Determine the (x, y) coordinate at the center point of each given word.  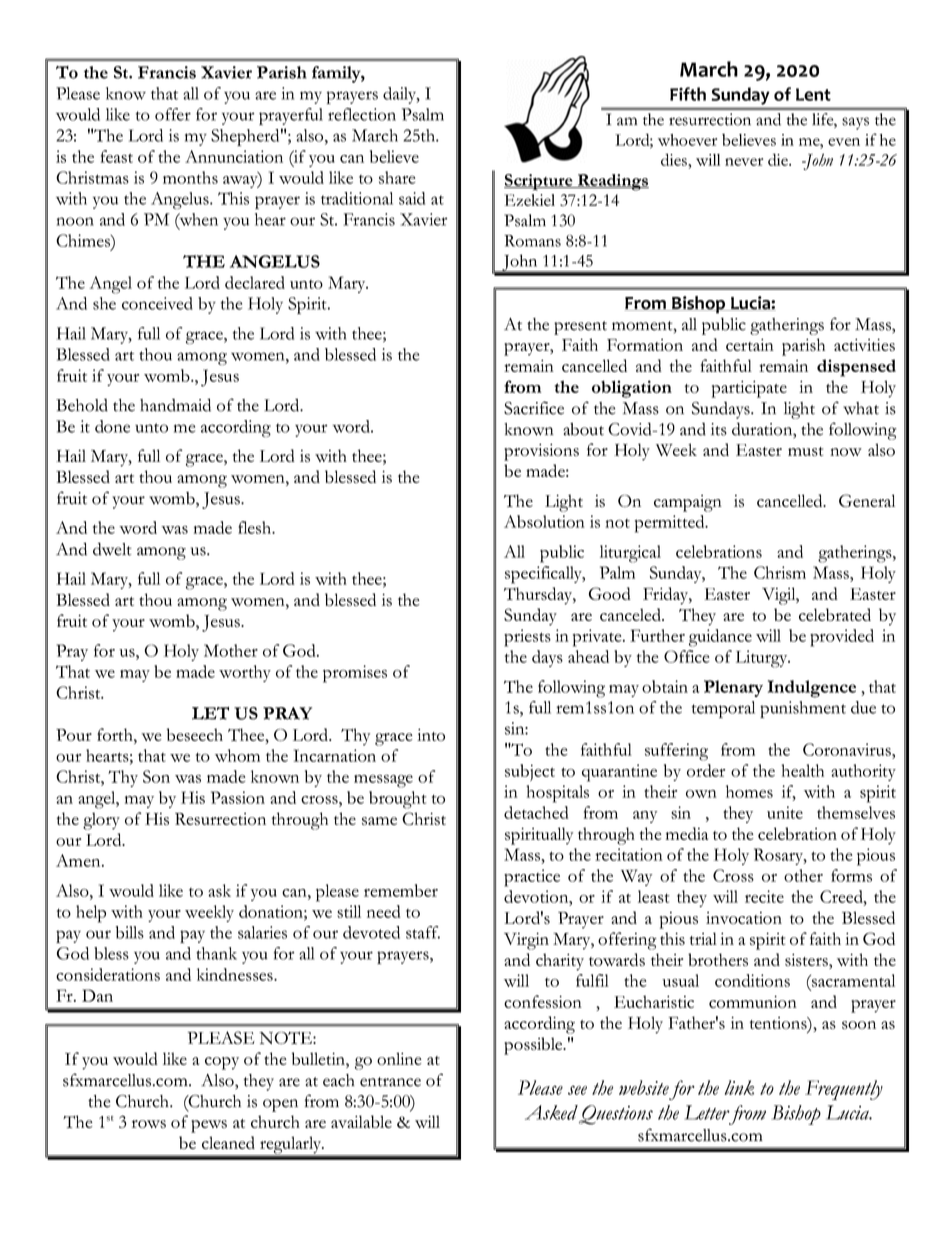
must (805, 451)
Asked (551, 1112)
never (744, 162)
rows (149, 1124)
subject (530, 772)
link (739, 1087)
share (397, 177)
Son (156, 776)
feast (117, 156)
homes (749, 791)
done (112, 426)
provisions (541, 452)
